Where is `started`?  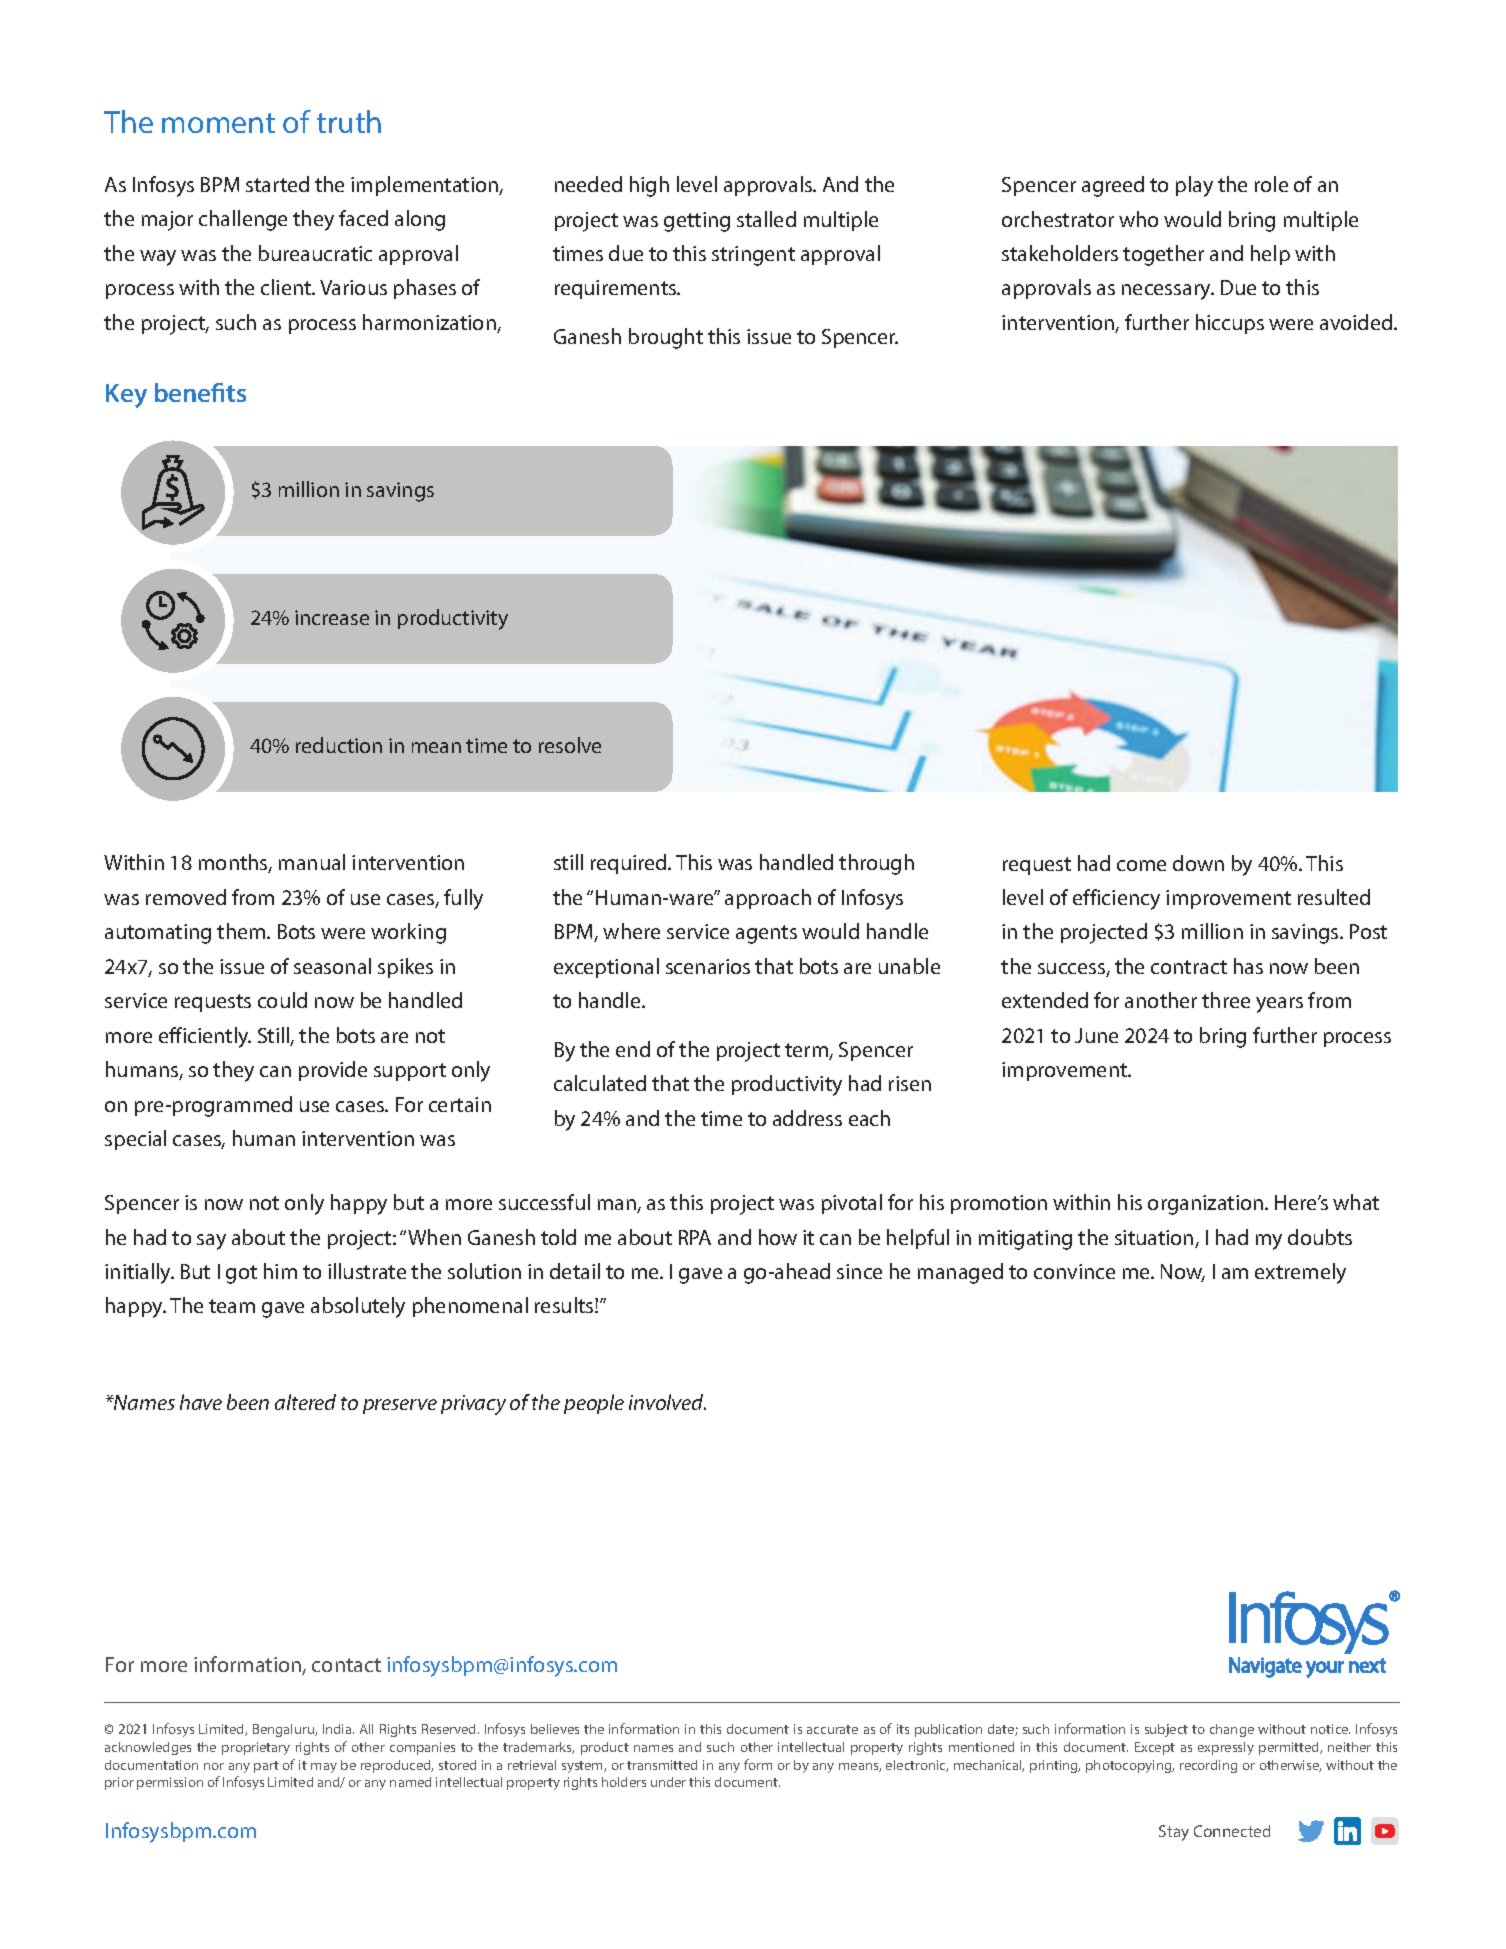 started is located at coordinates (277, 184).
